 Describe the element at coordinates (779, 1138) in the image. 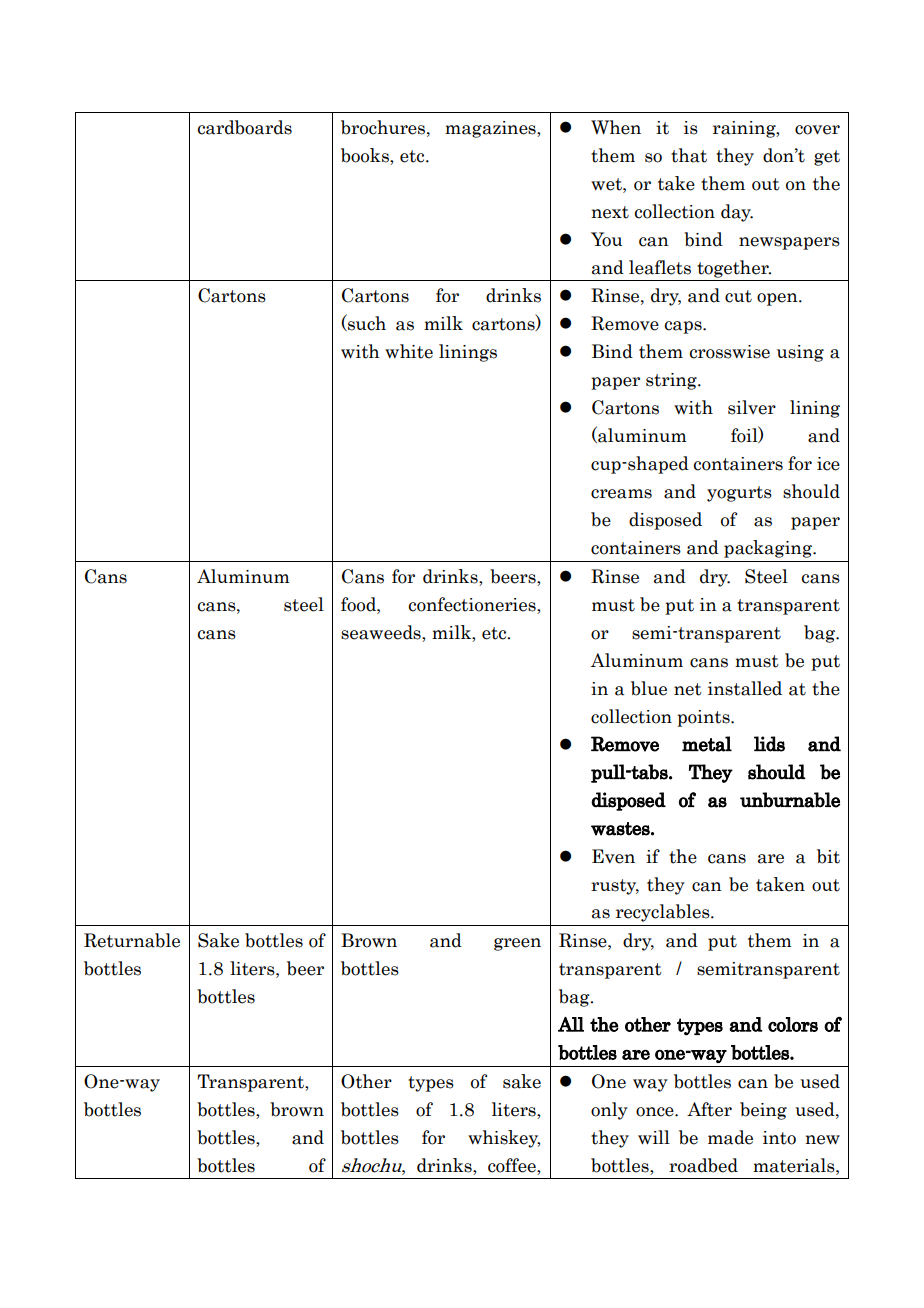

I see `into` at that location.
